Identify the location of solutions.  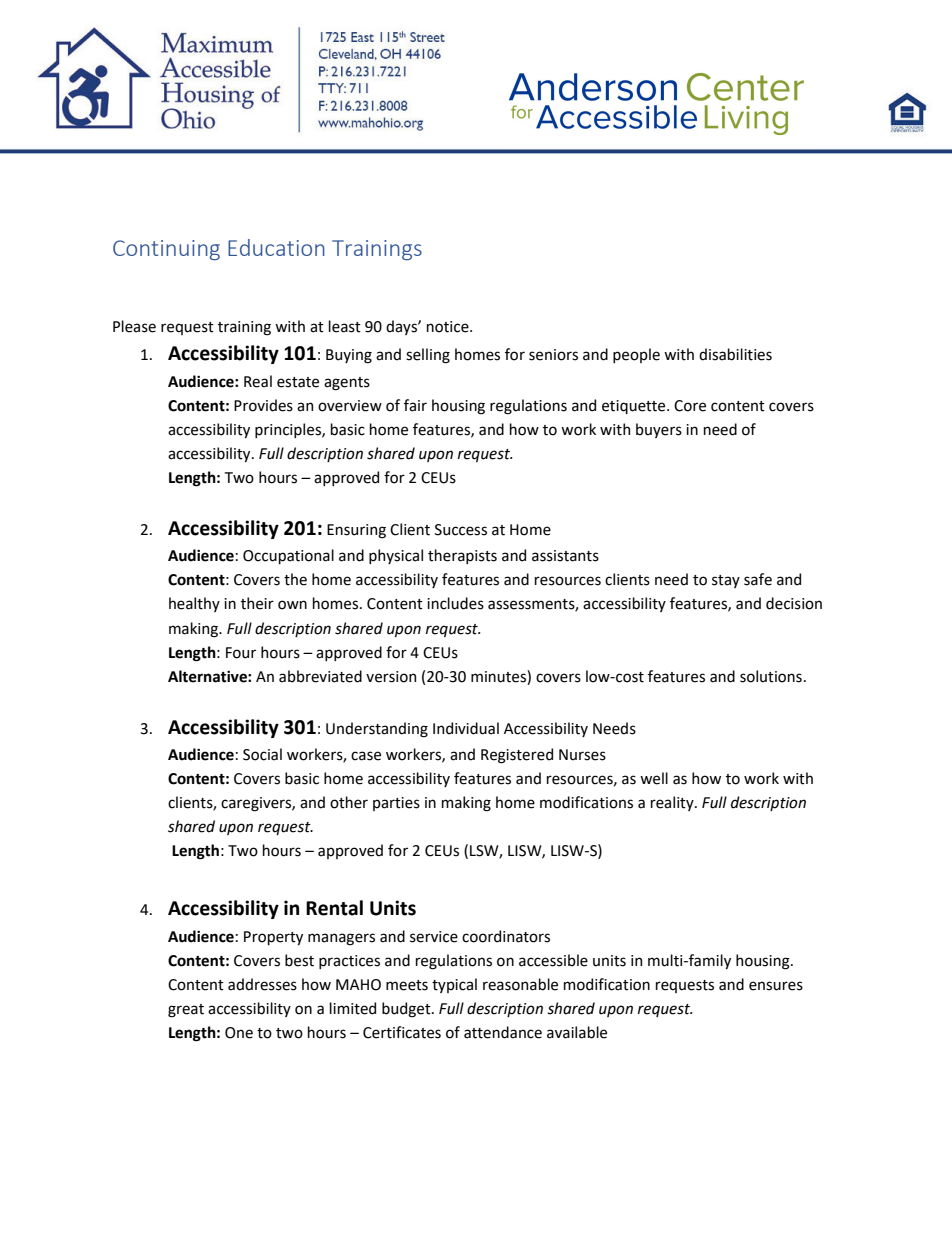
(771, 676).
